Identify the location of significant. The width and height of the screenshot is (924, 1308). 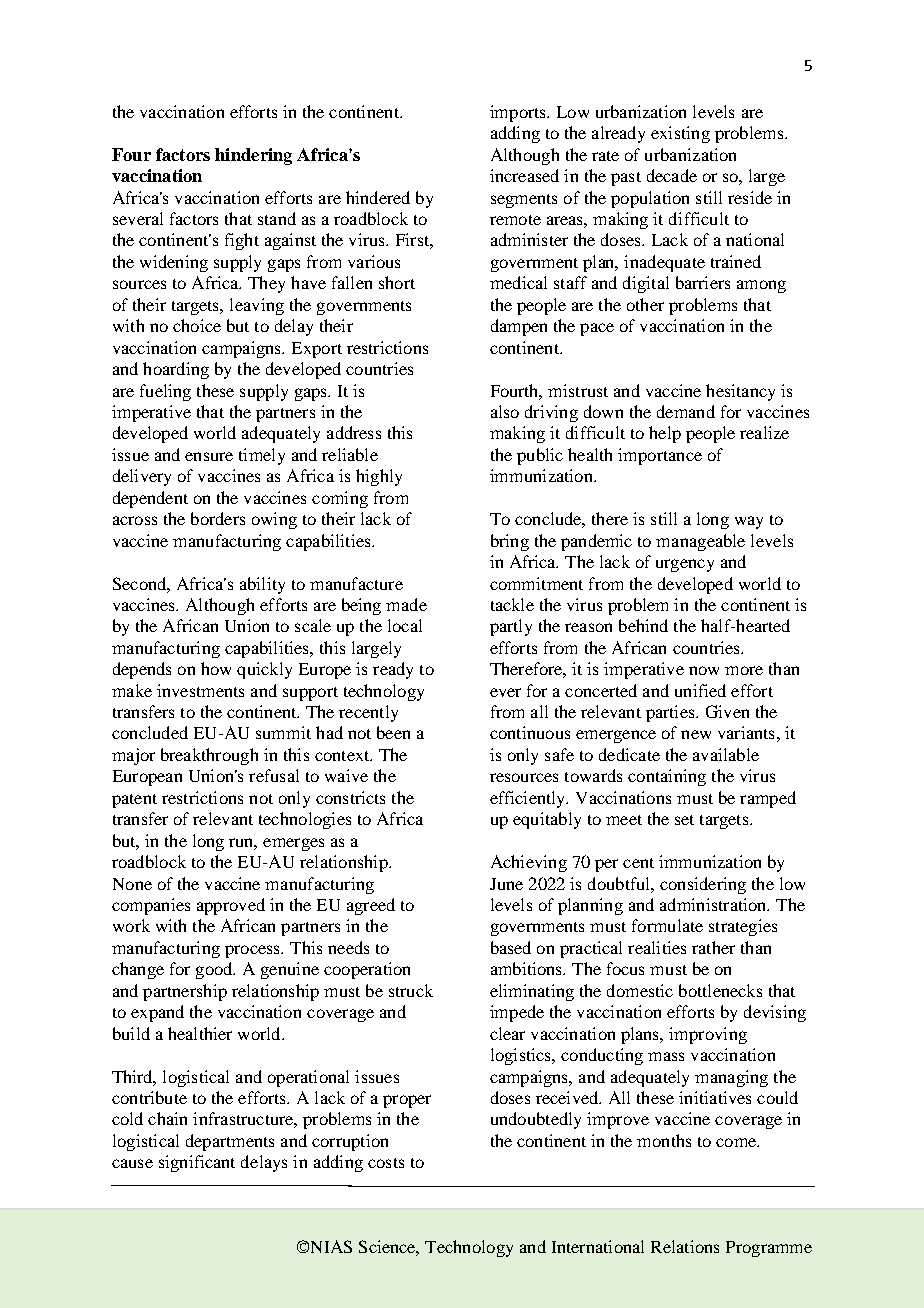
(197, 1163).
